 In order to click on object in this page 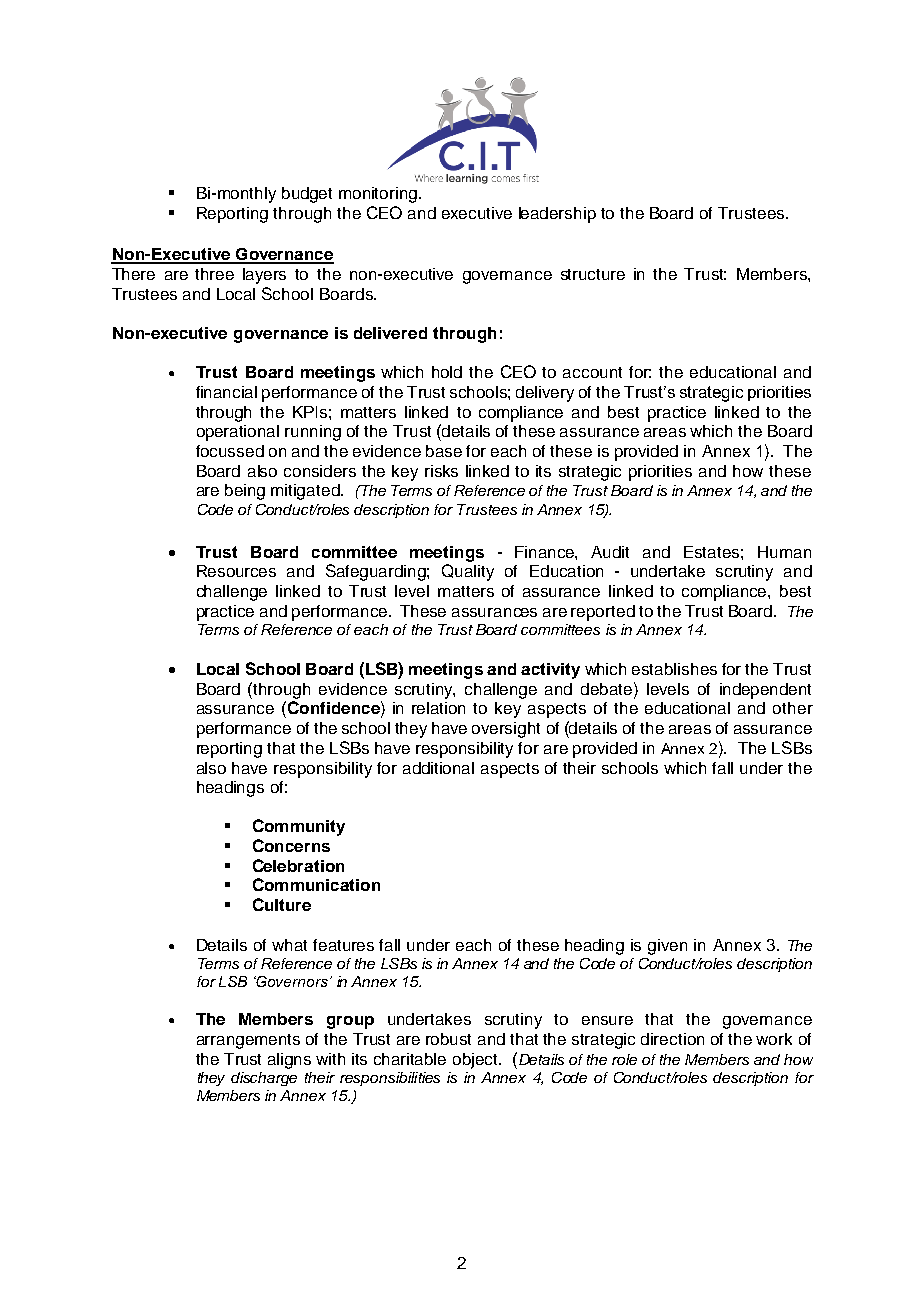, I will do `click(476, 1061)`.
